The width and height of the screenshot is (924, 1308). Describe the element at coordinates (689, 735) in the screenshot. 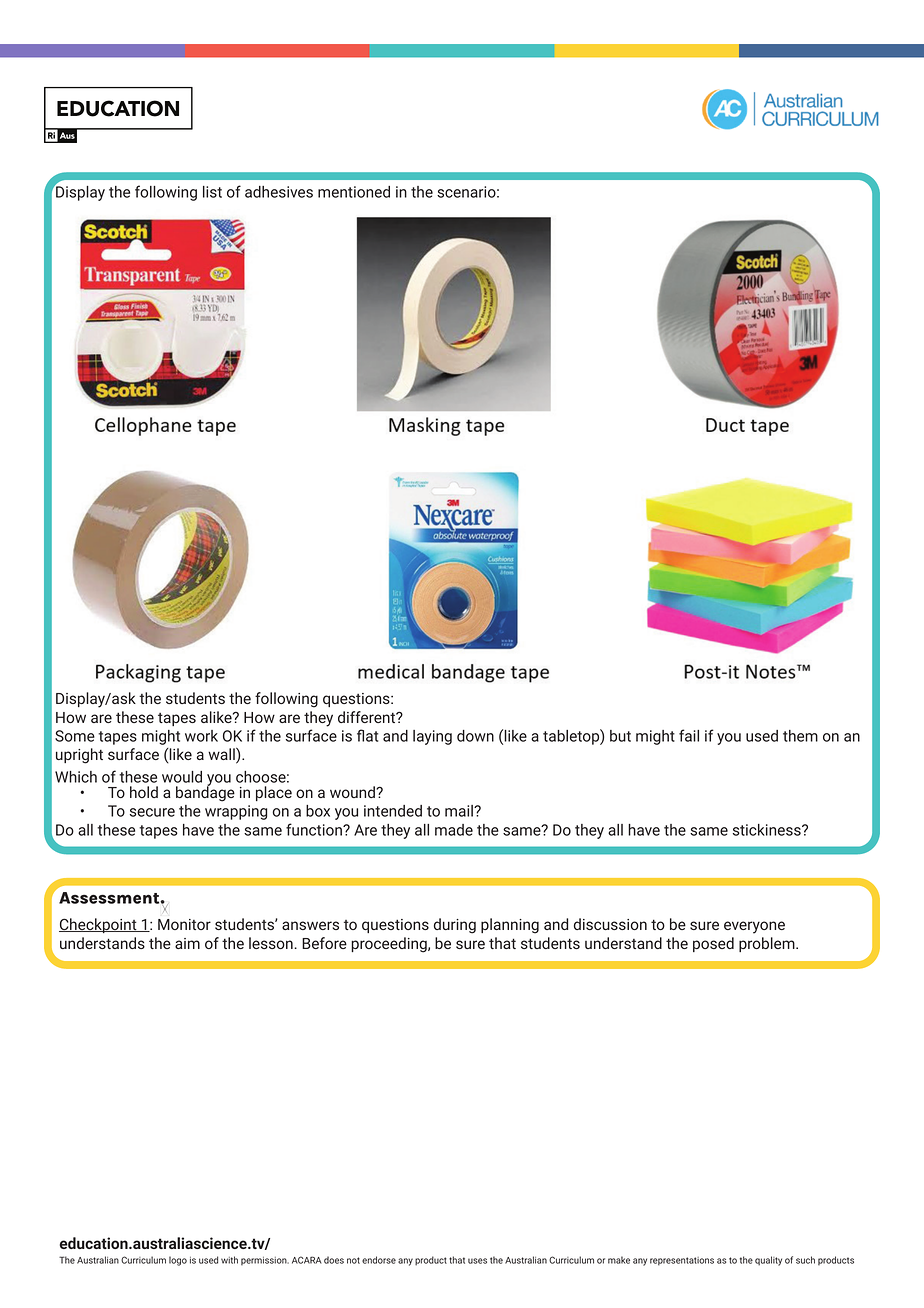

I see `fail` at that location.
